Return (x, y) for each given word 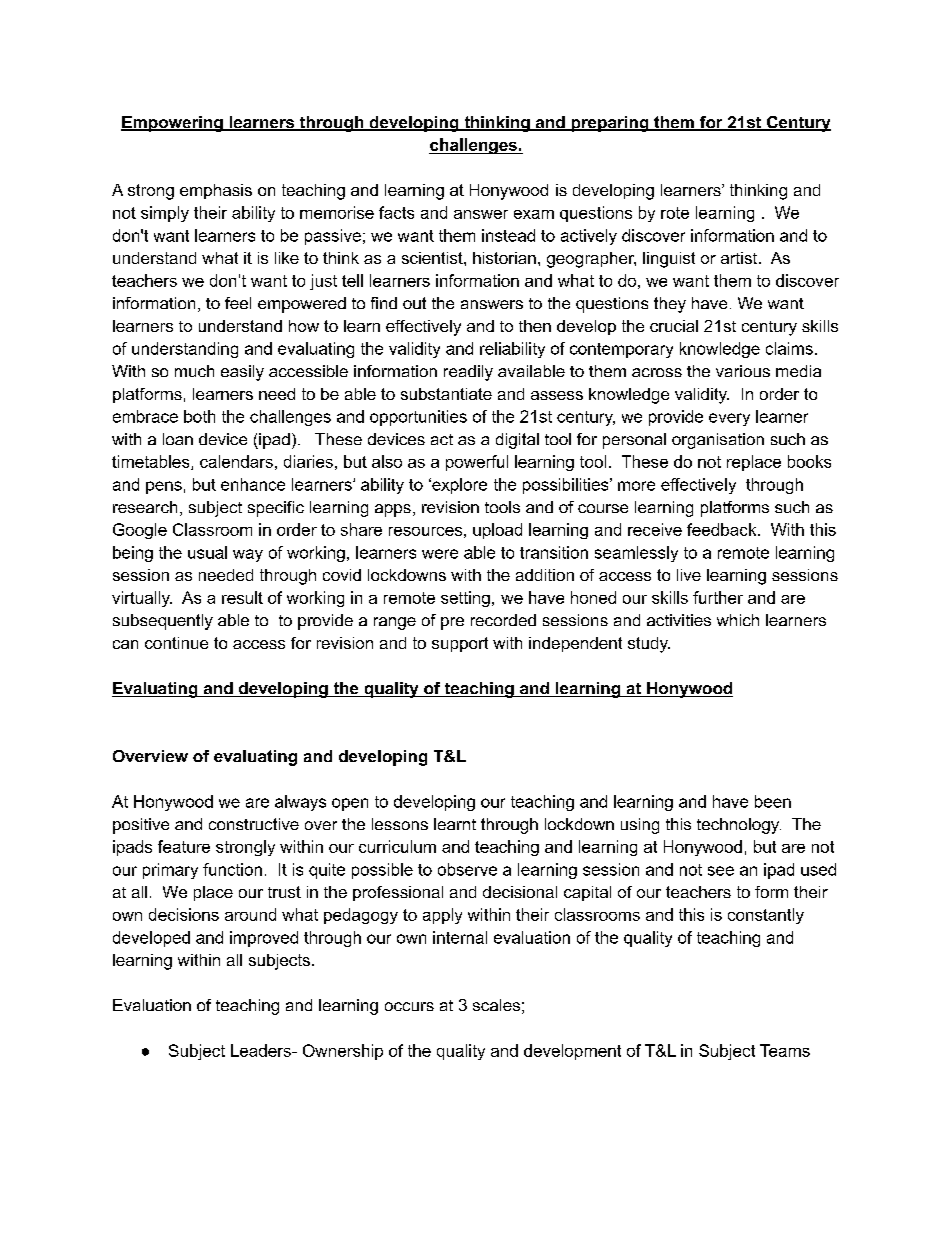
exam (534, 214)
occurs (409, 1006)
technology (739, 826)
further (718, 597)
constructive (254, 824)
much (194, 371)
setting (465, 599)
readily (468, 373)
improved (264, 939)
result (242, 597)
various (743, 371)
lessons (400, 824)
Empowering (173, 124)
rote (675, 213)
